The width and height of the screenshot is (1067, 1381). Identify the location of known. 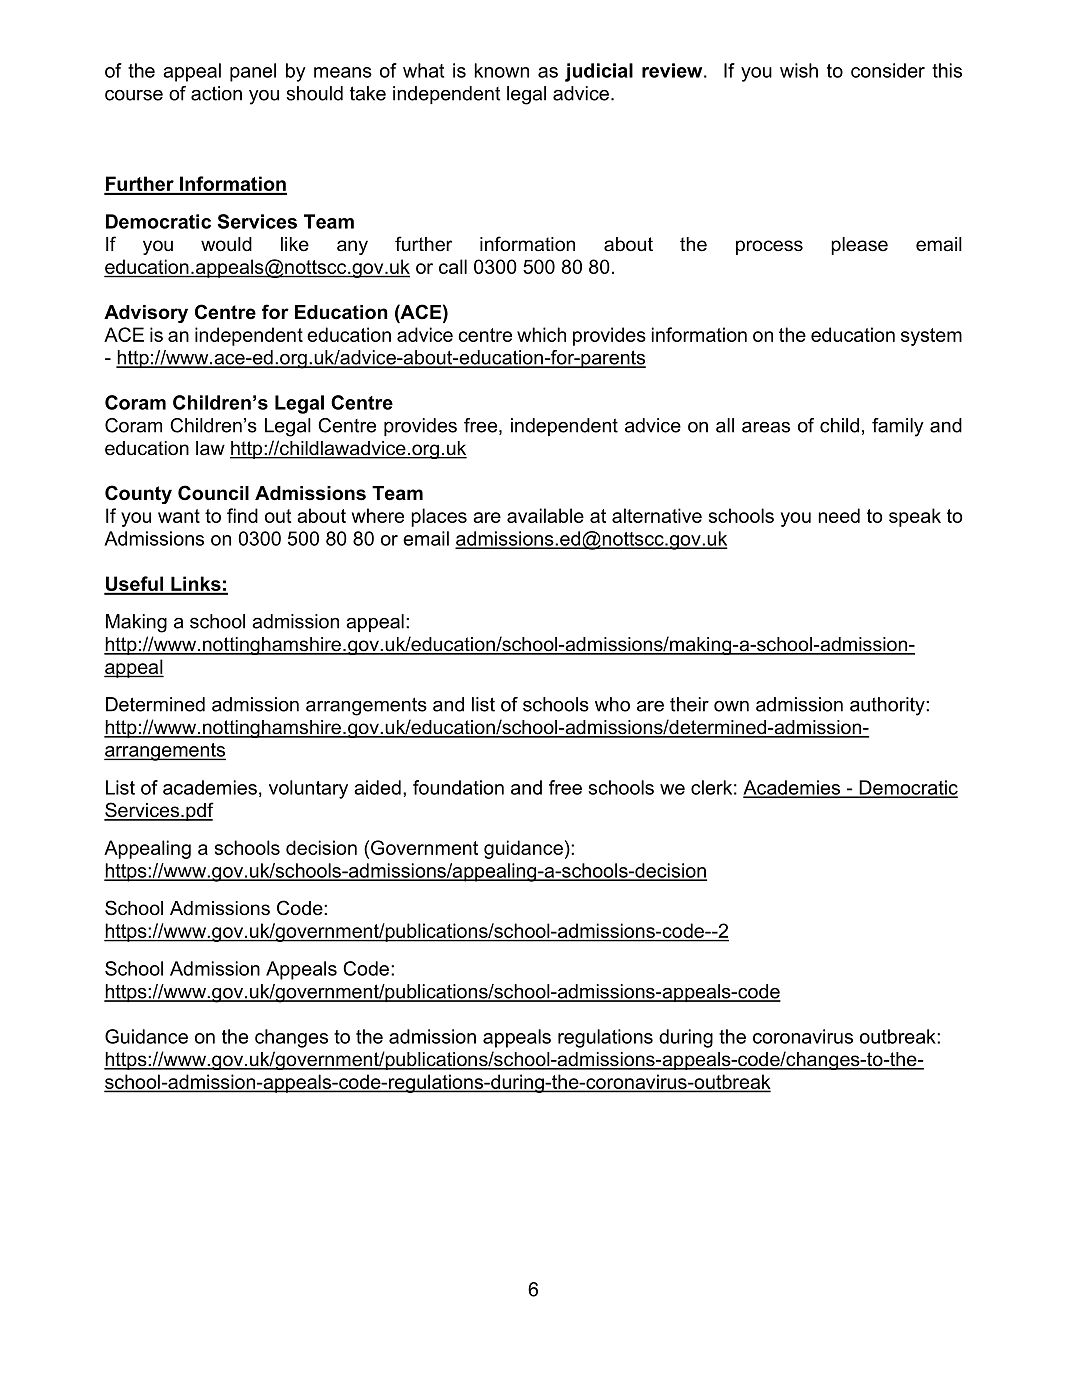
(502, 70).
